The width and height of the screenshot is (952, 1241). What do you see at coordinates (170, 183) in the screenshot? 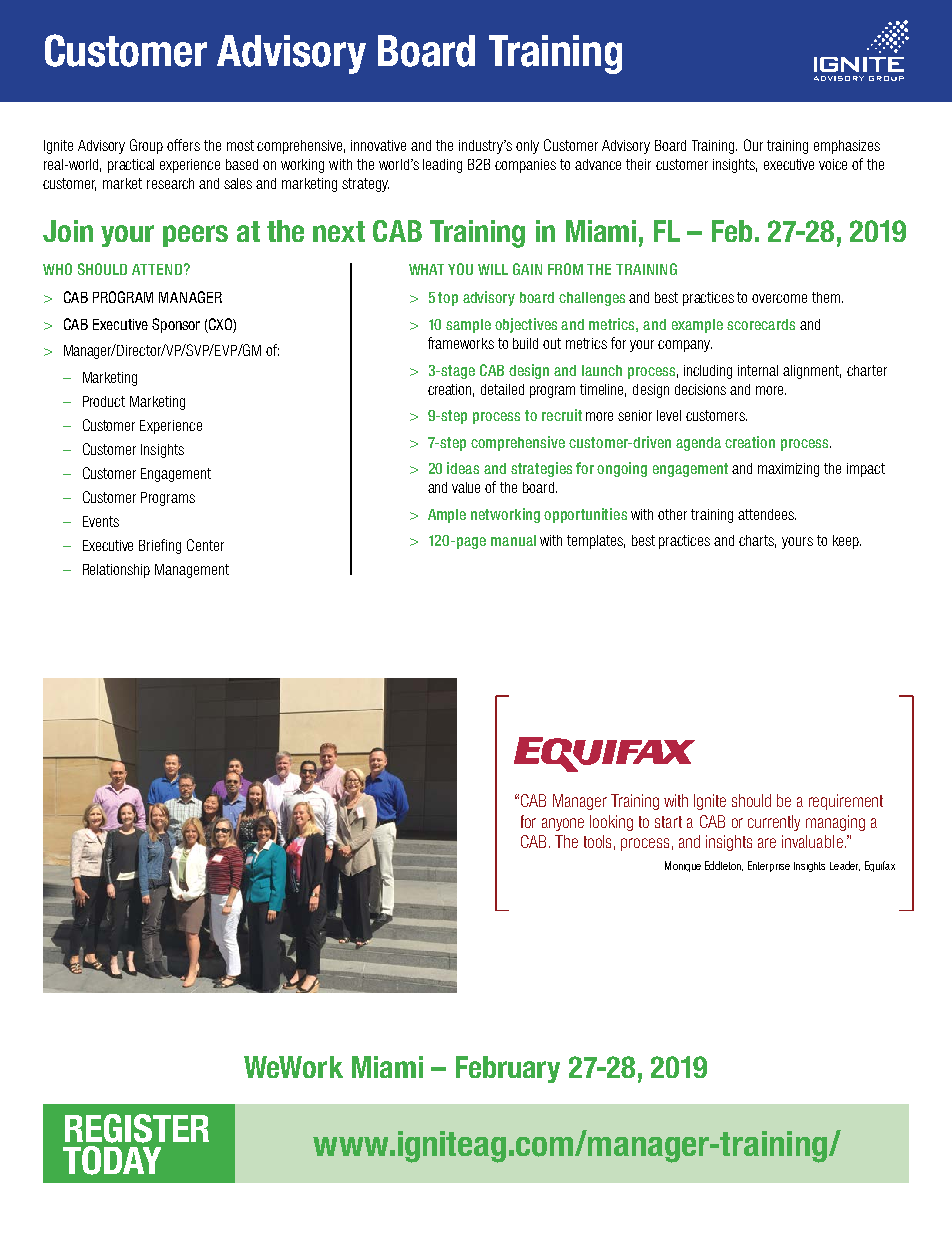
I see `research` at bounding box center [170, 183].
